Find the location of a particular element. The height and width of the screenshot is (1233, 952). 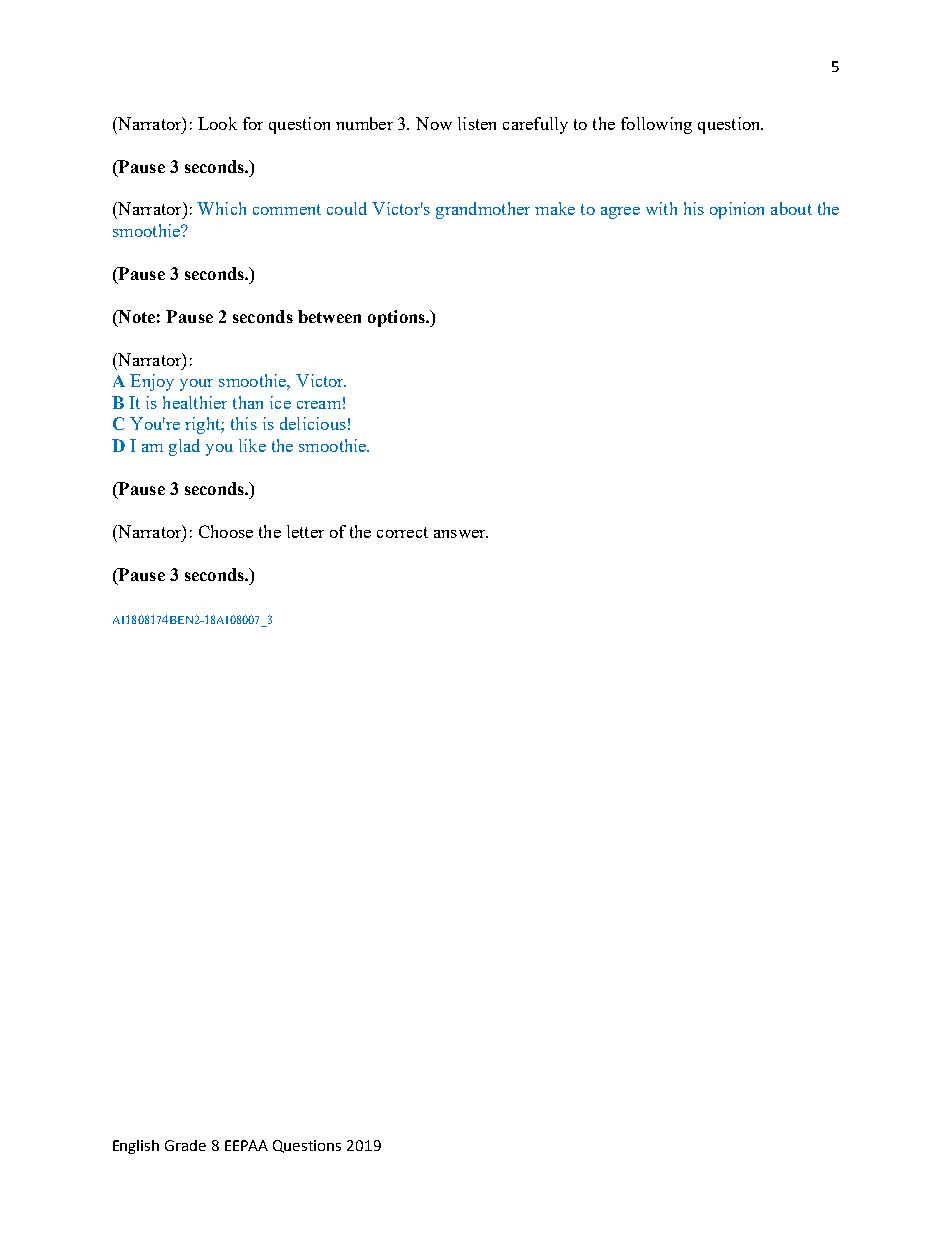

correct is located at coordinates (402, 532).
